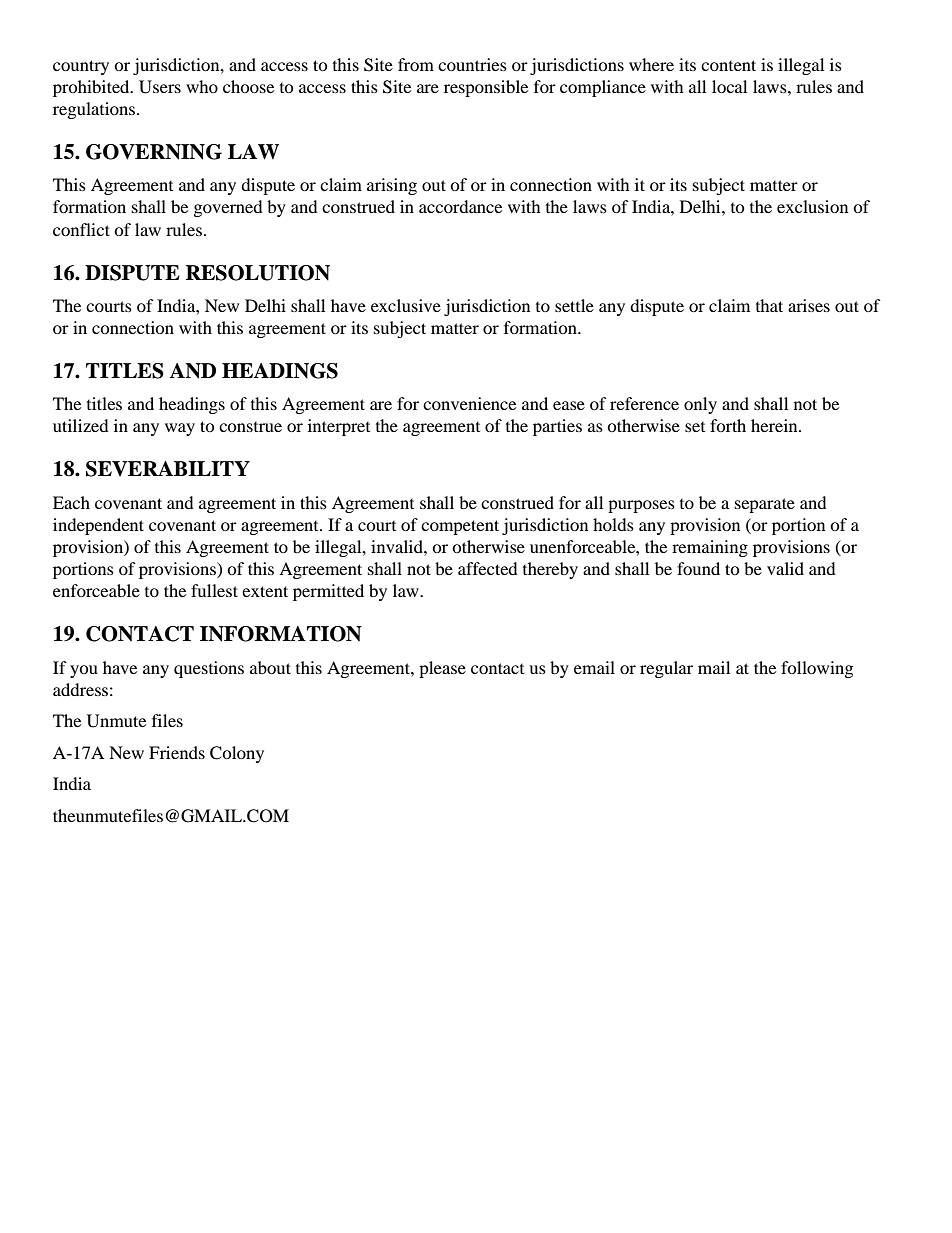 This document has height=1233, width=952. Describe the element at coordinates (460, 206) in the document. I see `accordance` at that location.
